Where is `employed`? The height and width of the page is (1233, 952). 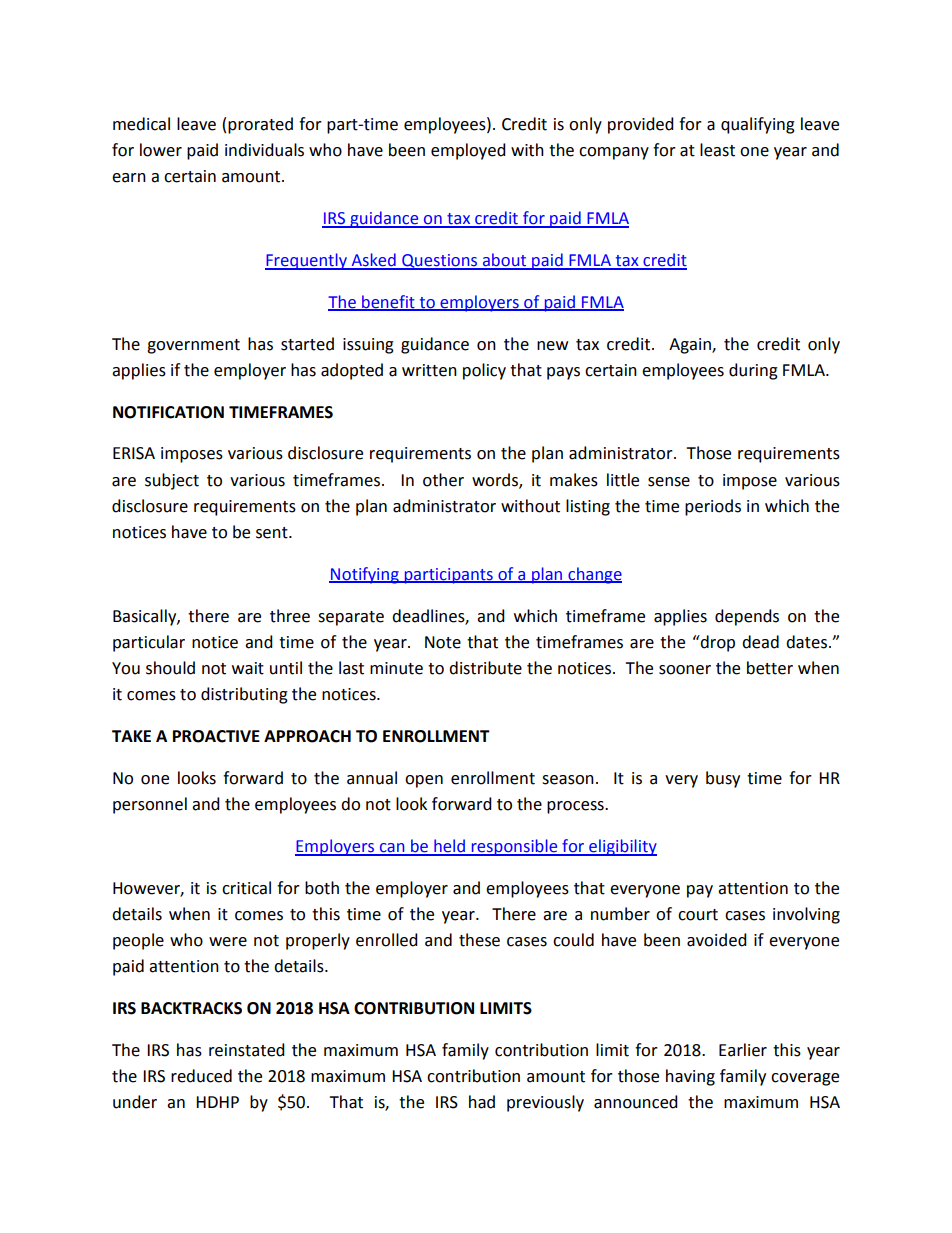
employed is located at coordinates (468, 151).
